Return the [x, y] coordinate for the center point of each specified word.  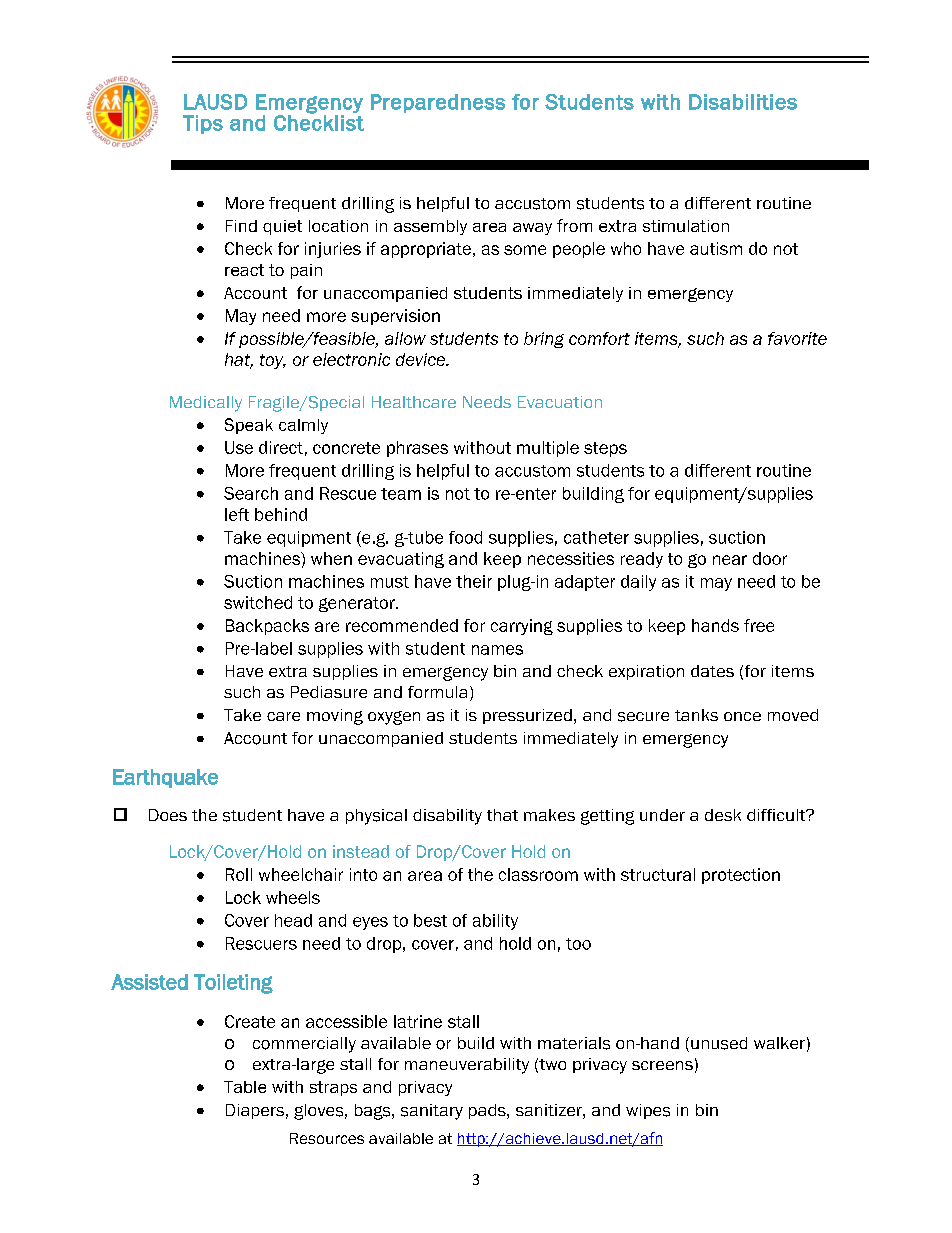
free [759, 625]
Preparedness [438, 103]
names [497, 650]
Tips [203, 124]
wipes [648, 1111]
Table [245, 1087]
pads [488, 1111]
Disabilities [743, 102]
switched [258, 602]
